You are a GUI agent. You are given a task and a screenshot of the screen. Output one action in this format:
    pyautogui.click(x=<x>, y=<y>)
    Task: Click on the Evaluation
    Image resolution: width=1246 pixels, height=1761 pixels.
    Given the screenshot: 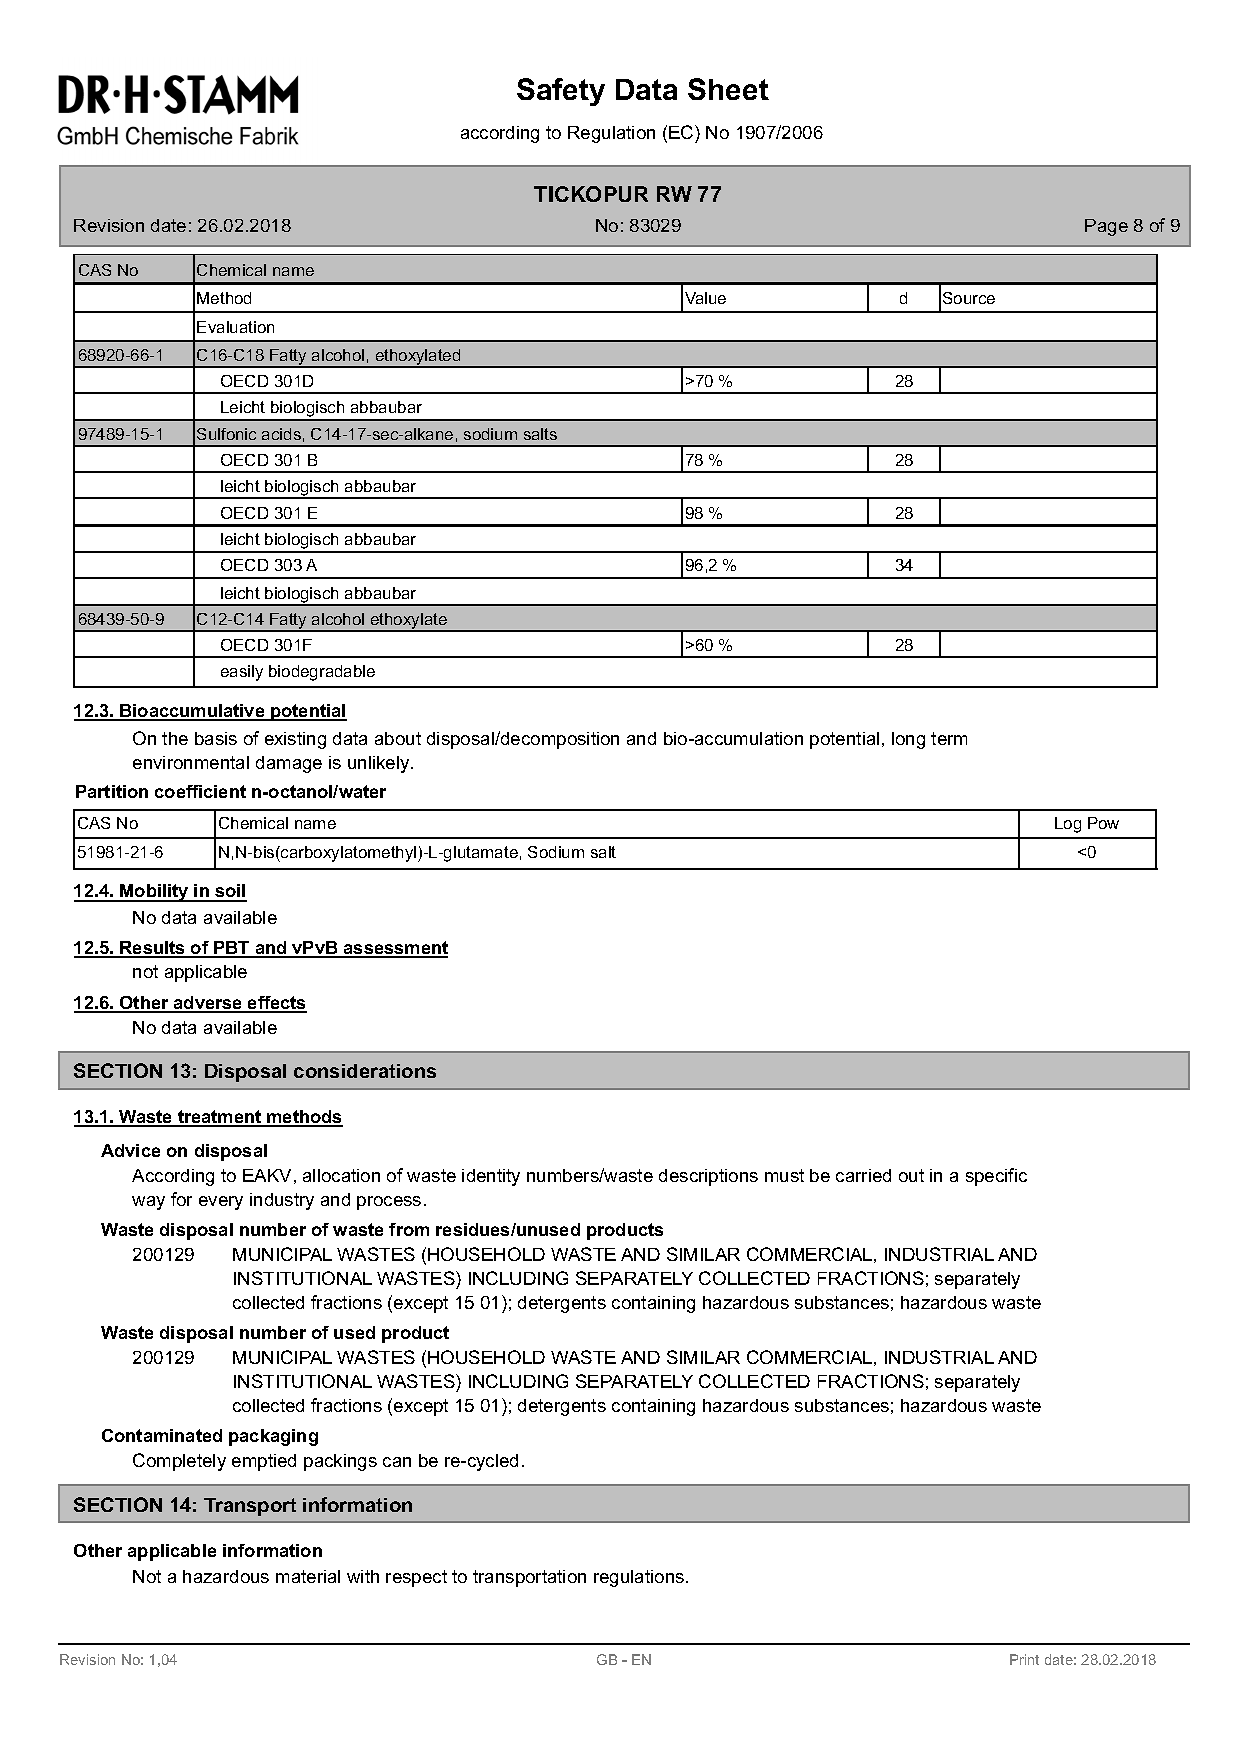 What is the action you would take?
    pyautogui.click(x=235, y=327)
